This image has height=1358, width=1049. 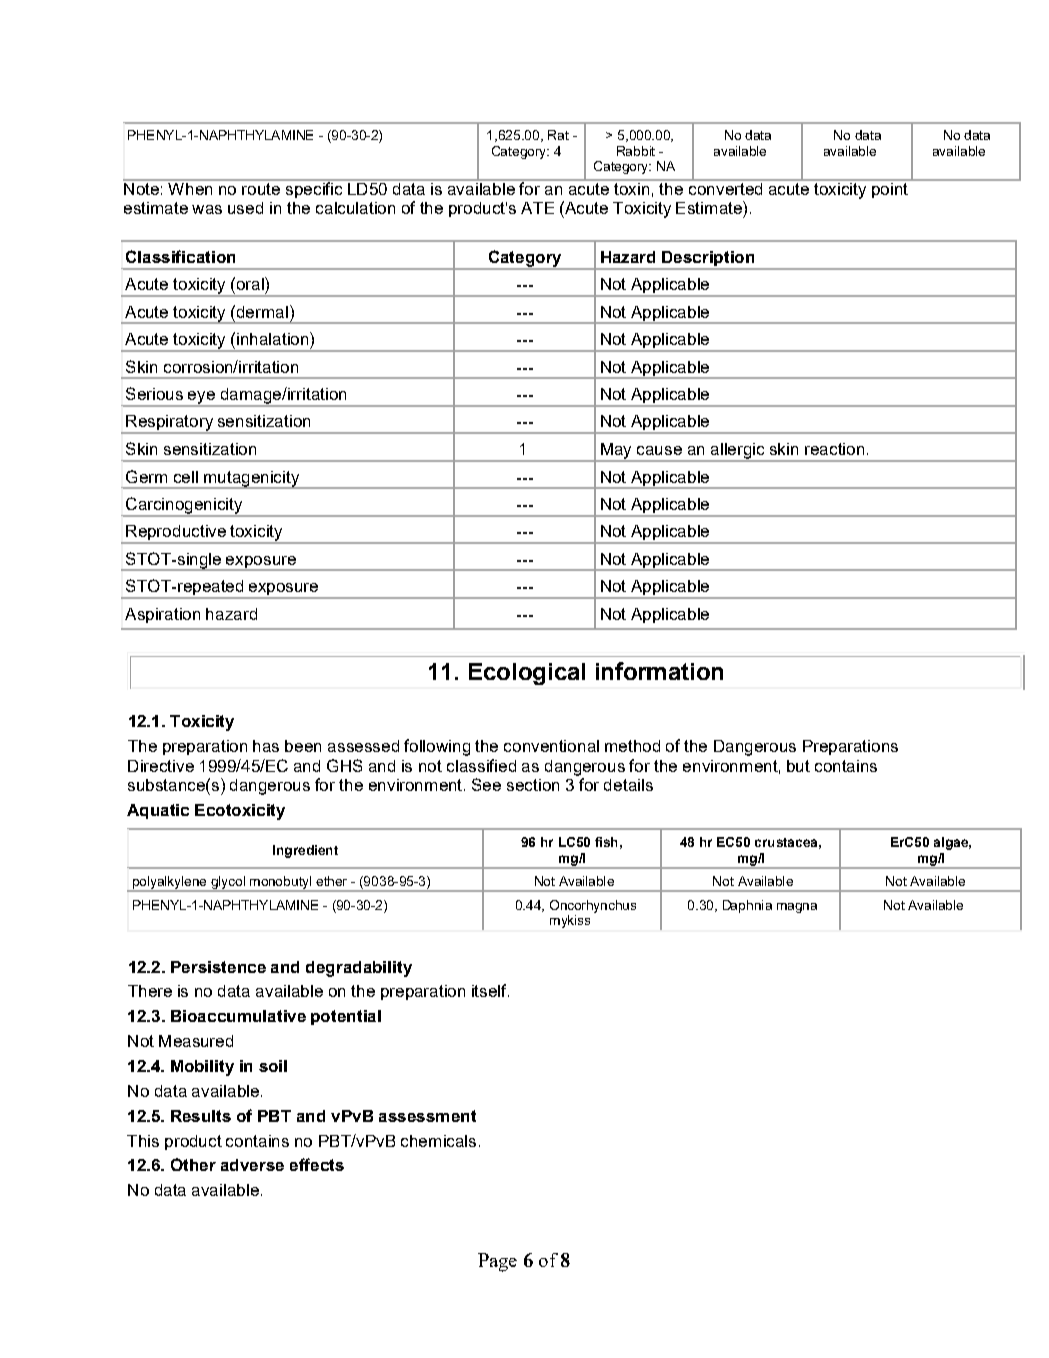 I want to click on Page, so click(x=497, y=1262).
